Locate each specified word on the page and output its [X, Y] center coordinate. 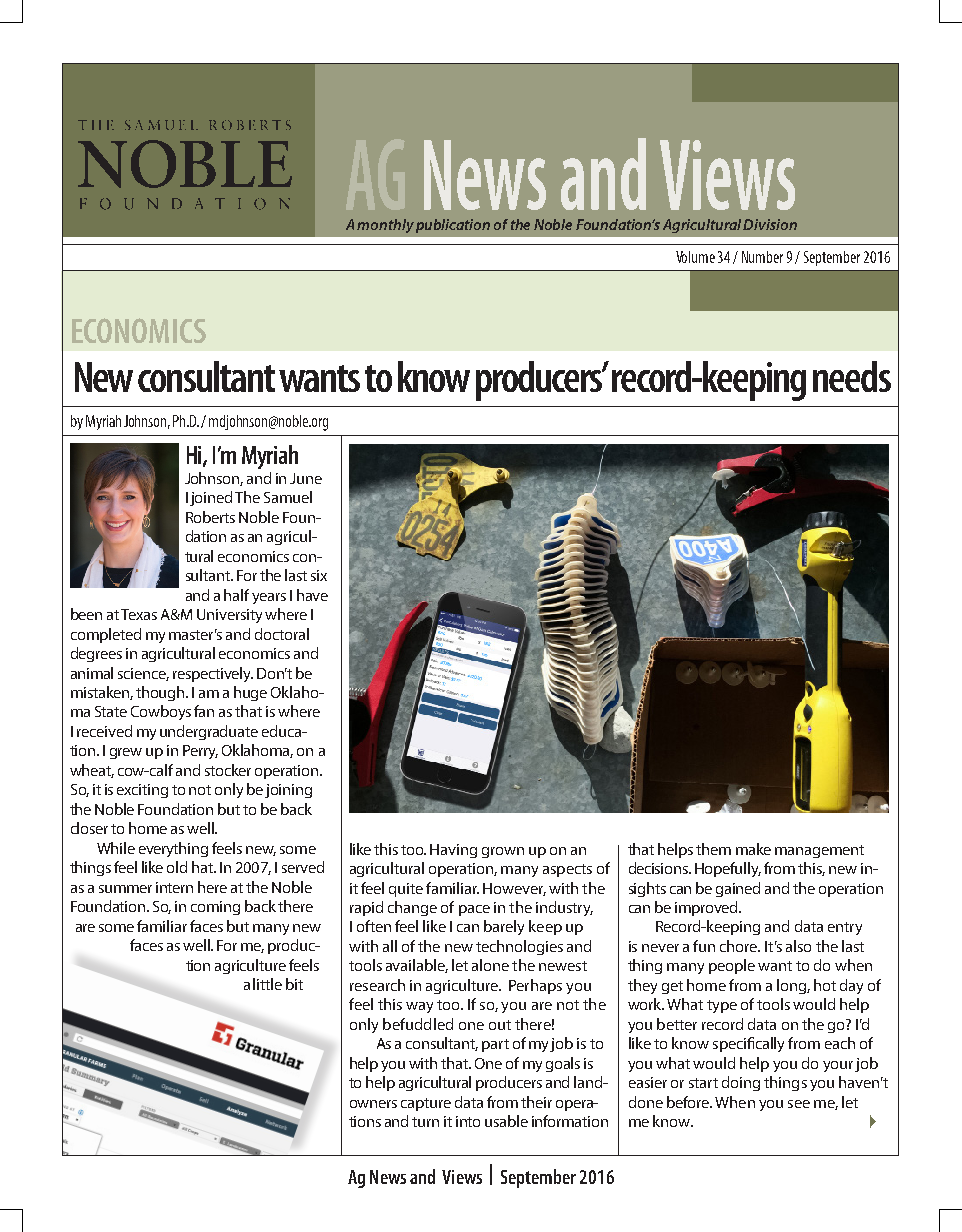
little [267, 984]
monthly [385, 226]
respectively [213, 674]
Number [762, 257]
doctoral [282, 634]
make [753, 849]
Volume [695, 257]
